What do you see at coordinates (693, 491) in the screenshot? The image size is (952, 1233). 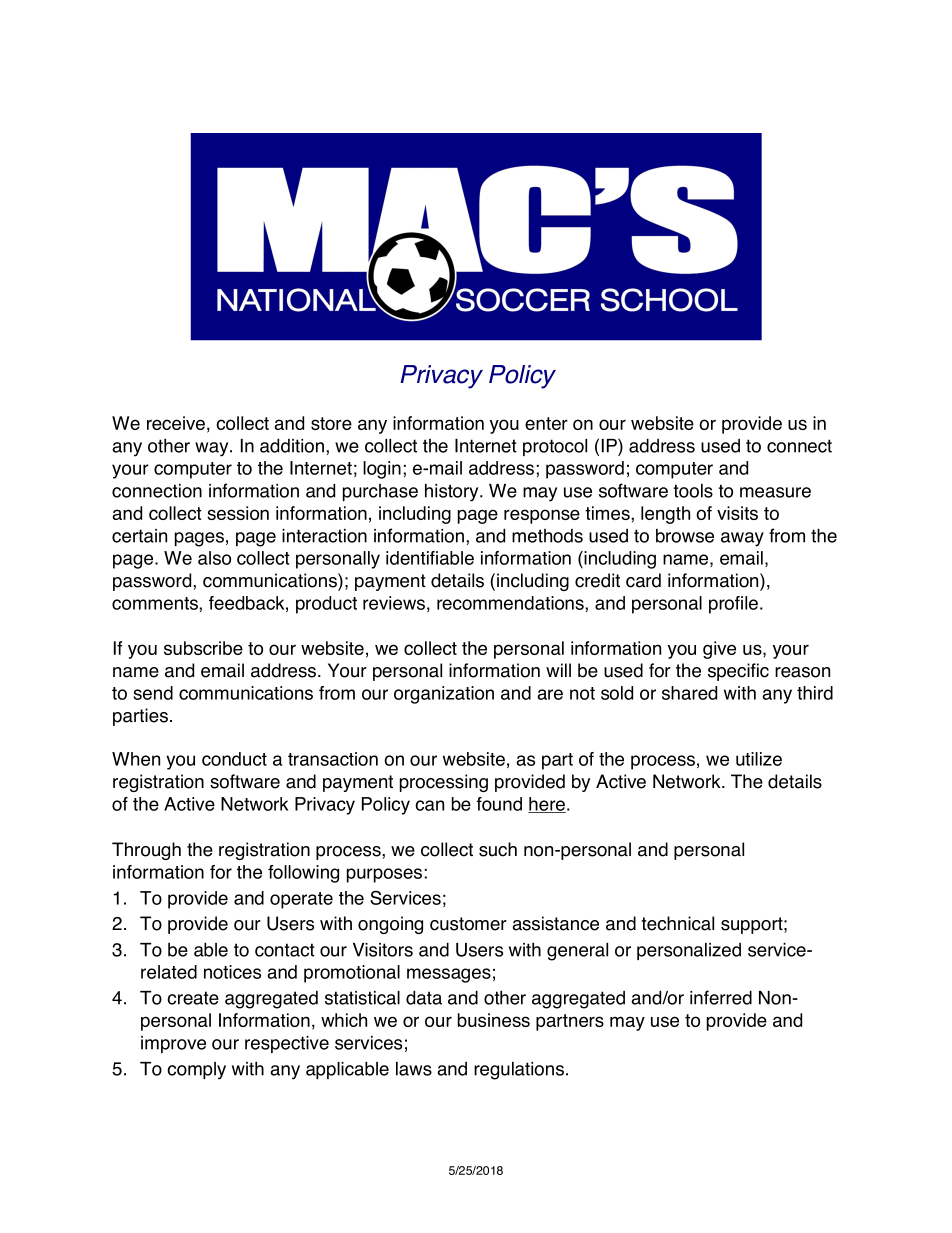 I see `tools` at bounding box center [693, 491].
